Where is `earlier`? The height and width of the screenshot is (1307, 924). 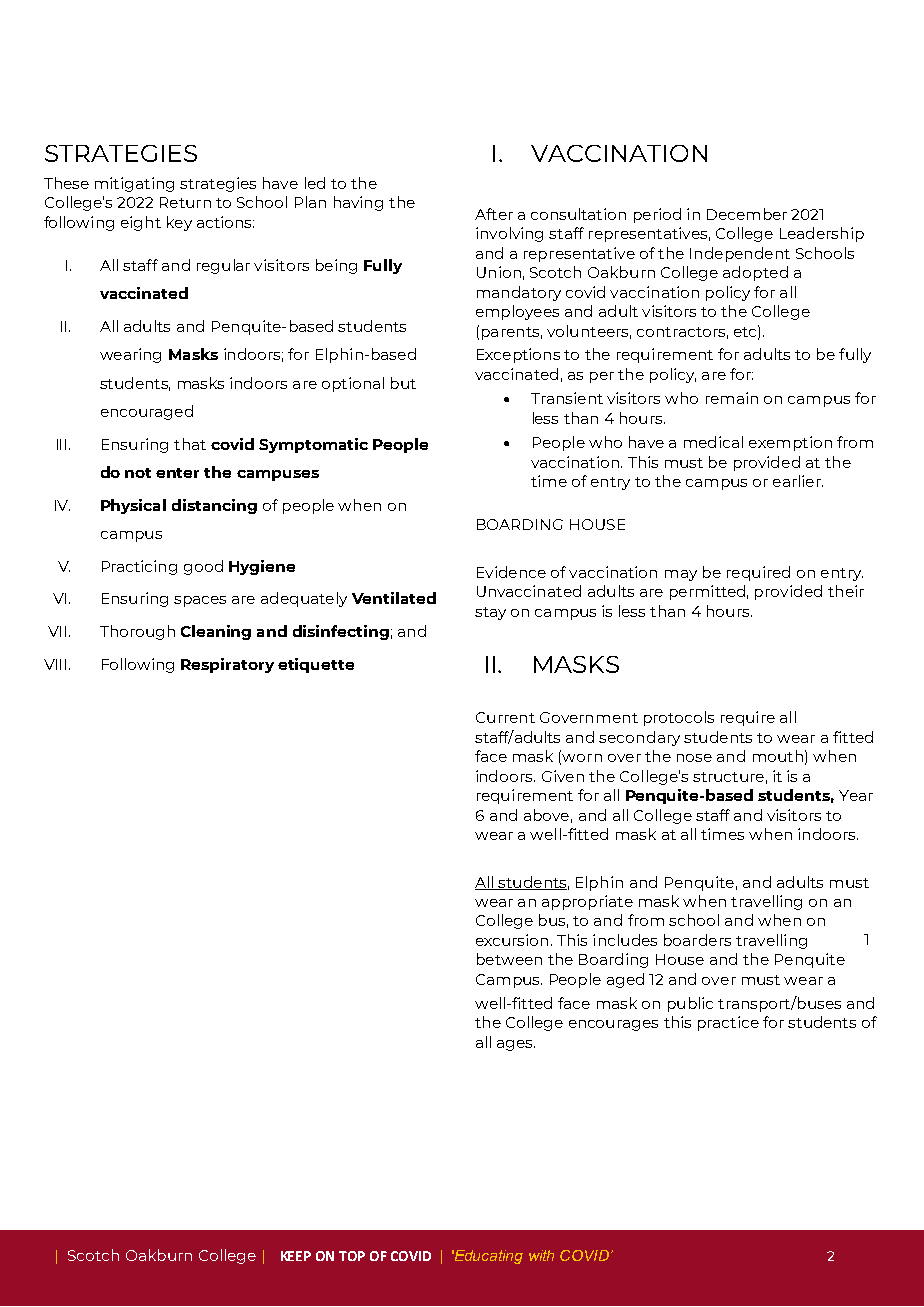
earlier is located at coordinates (798, 481).
